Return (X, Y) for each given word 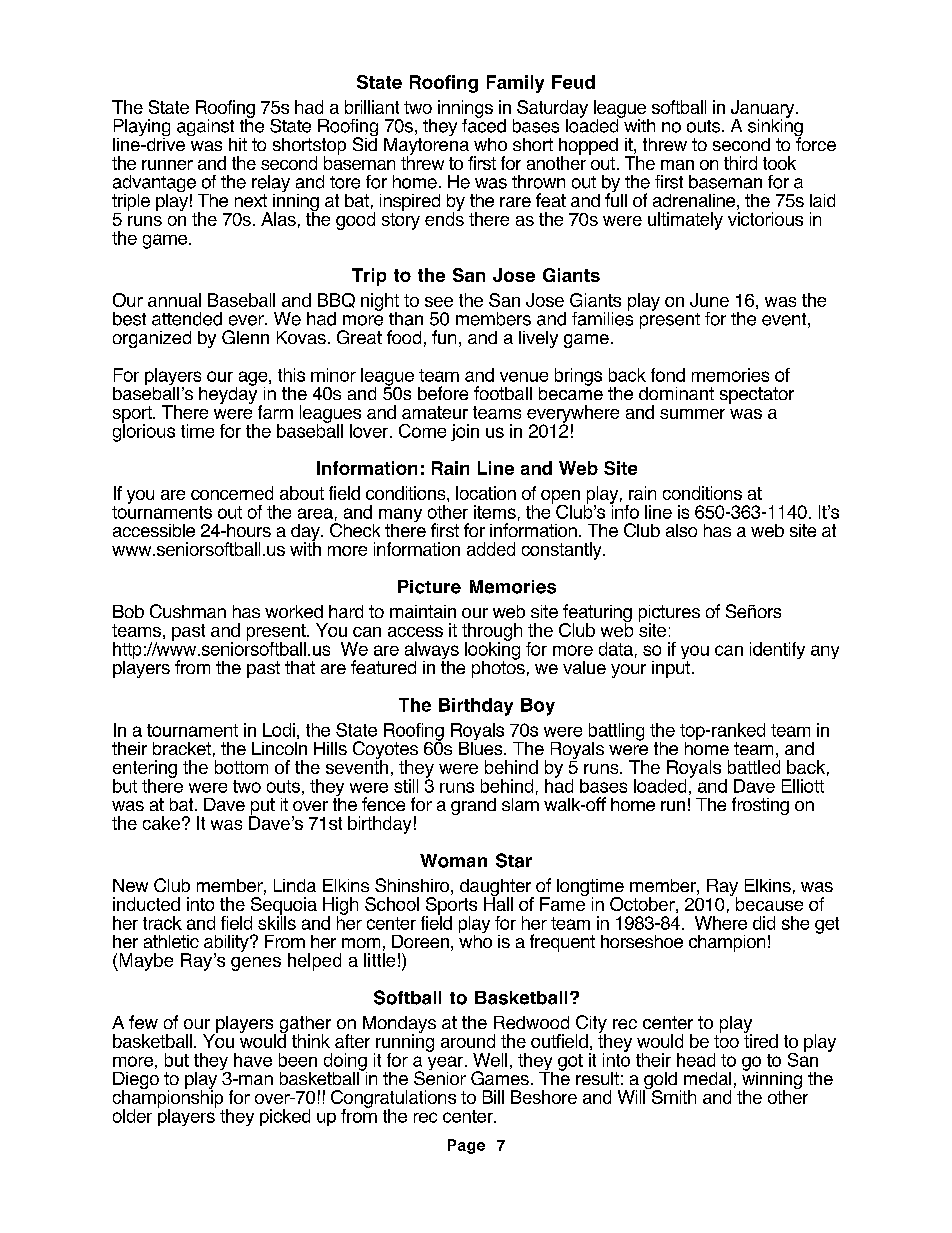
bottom (241, 767)
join (465, 432)
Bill (493, 1097)
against (205, 129)
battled (754, 767)
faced (484, 124)
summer (692, 414)
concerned (232, 493)
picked (285, 1117)
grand (473, 806)
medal (707, 1078)
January (764, 110)
